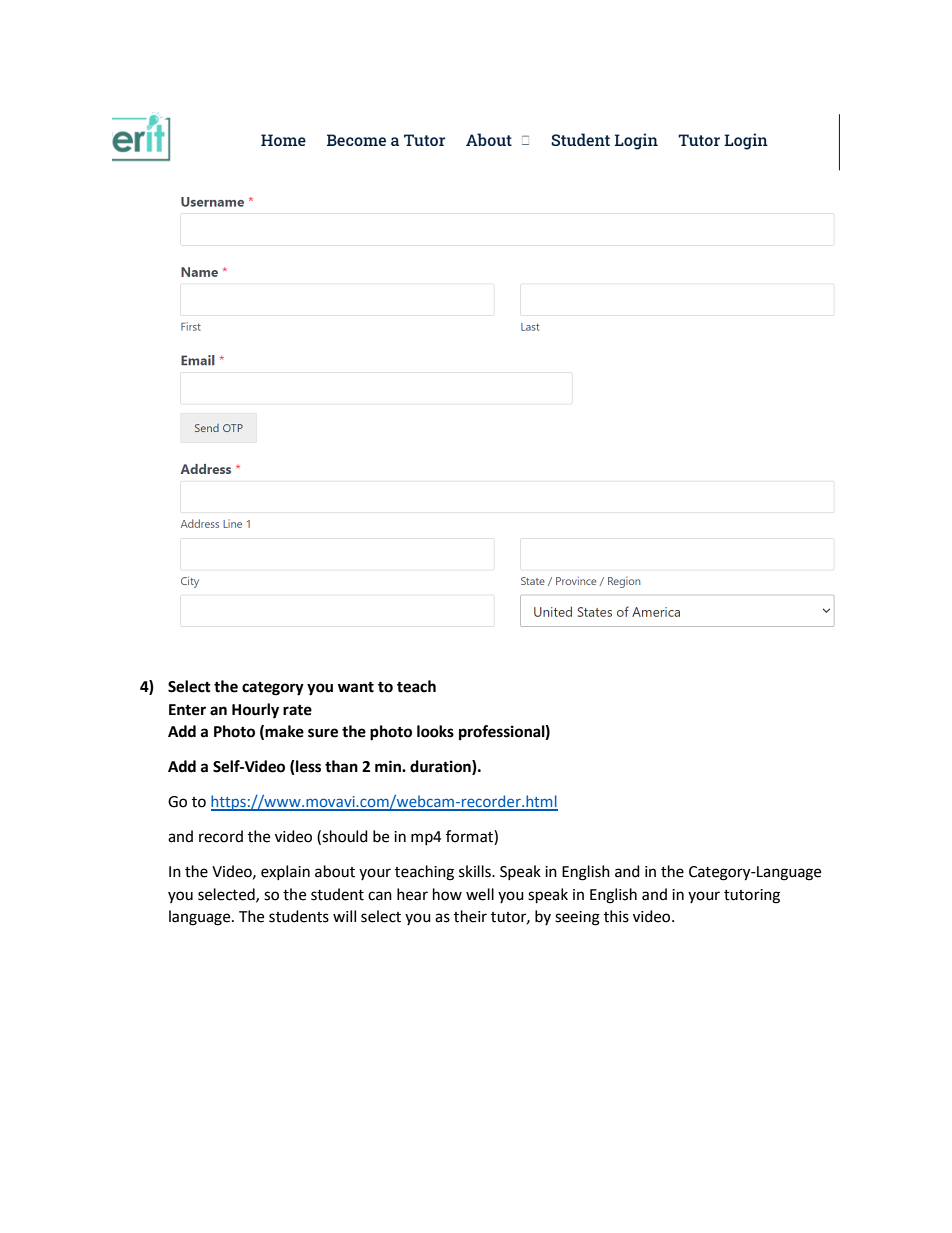  I want to click on explain, so click(285, 872).
